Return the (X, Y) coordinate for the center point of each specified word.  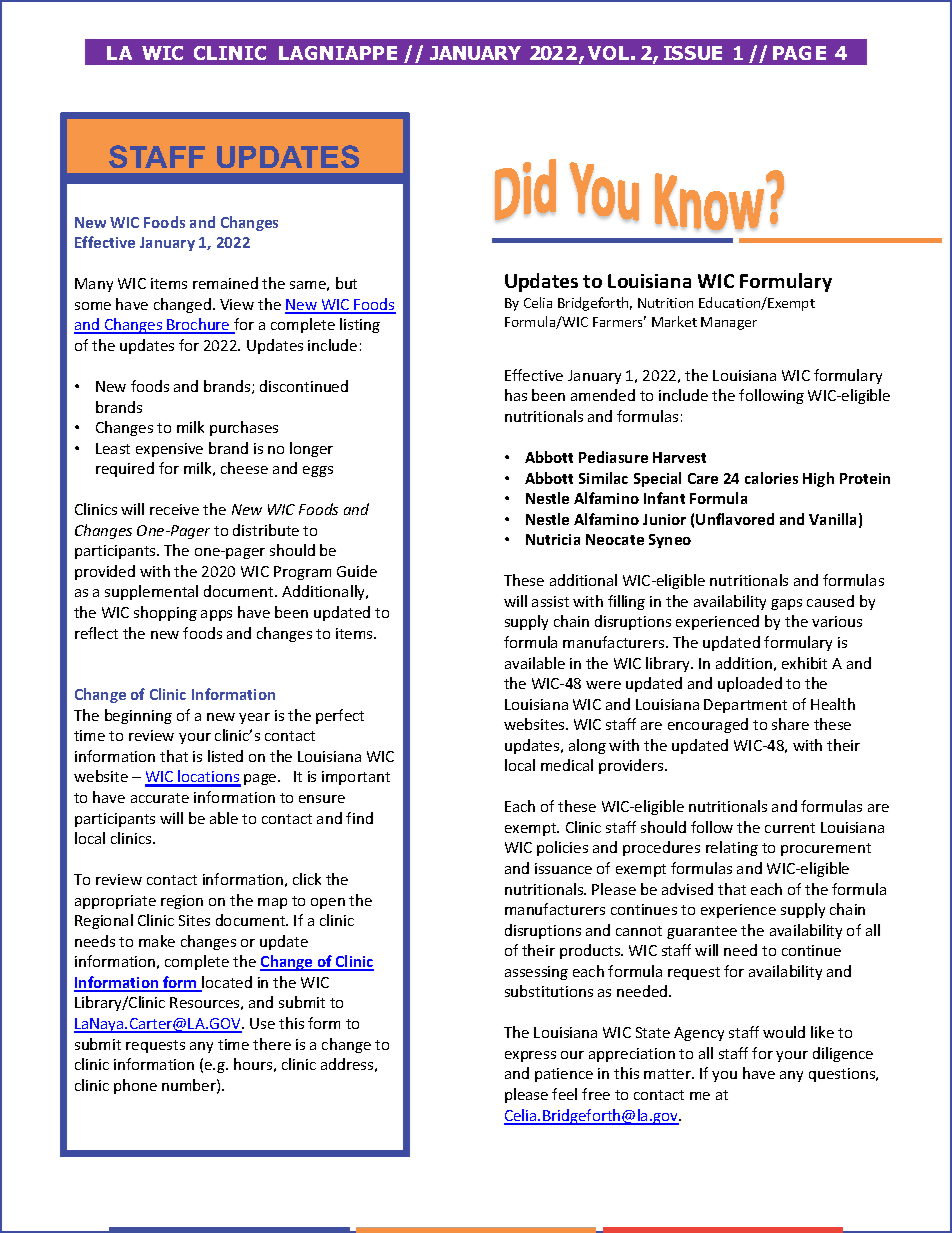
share (790, 724)
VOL (608, 53)
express (530, 1056)
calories (771, 478)
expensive (169, 450)
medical (567, 765)
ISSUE (693, 53)
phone (135, 1086)
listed (225, 756)
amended (603, 395)
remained (225, 283)
